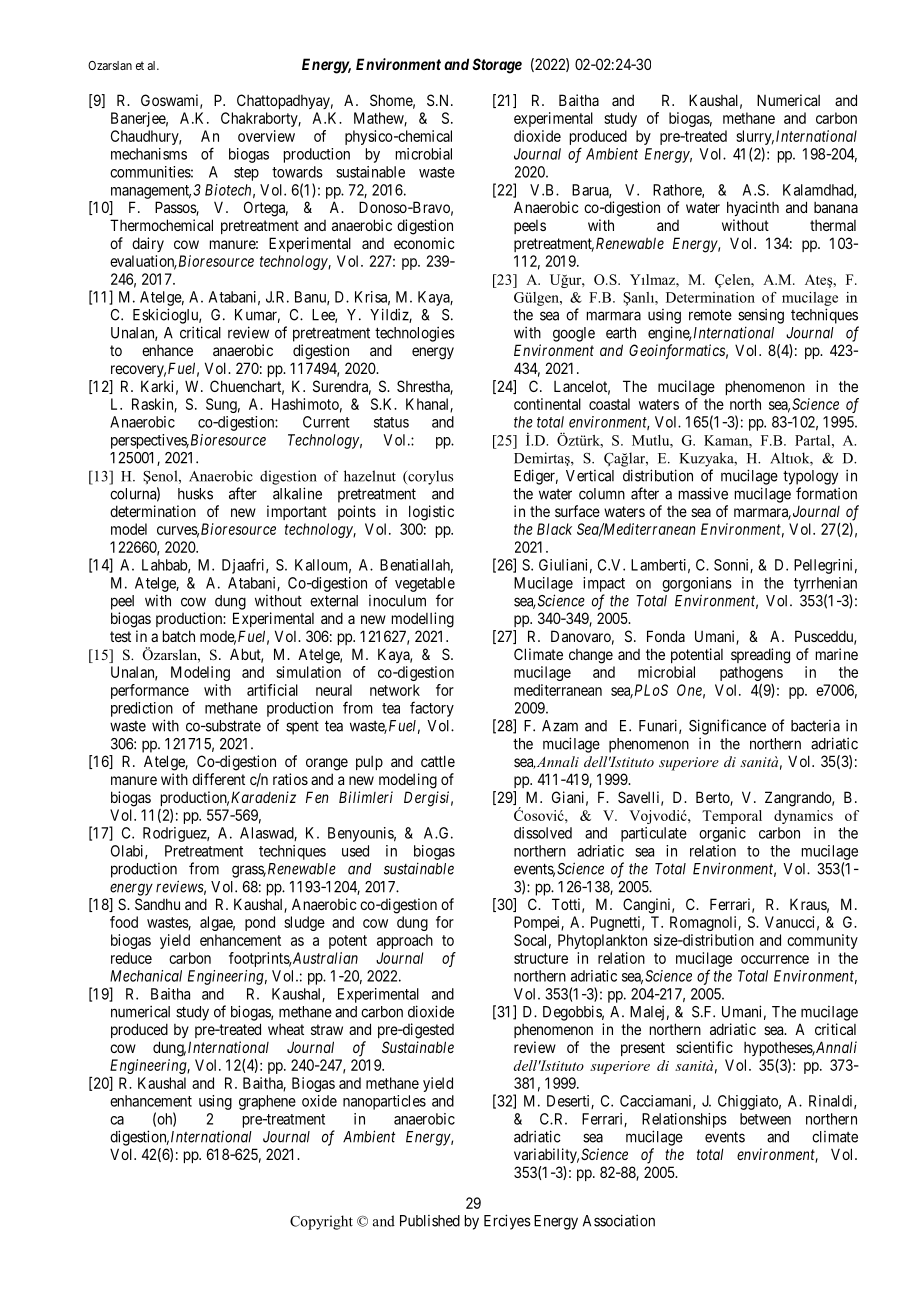 The width and height of the page is (924, 1308). I want to click on Storage, so click(497, 66).
